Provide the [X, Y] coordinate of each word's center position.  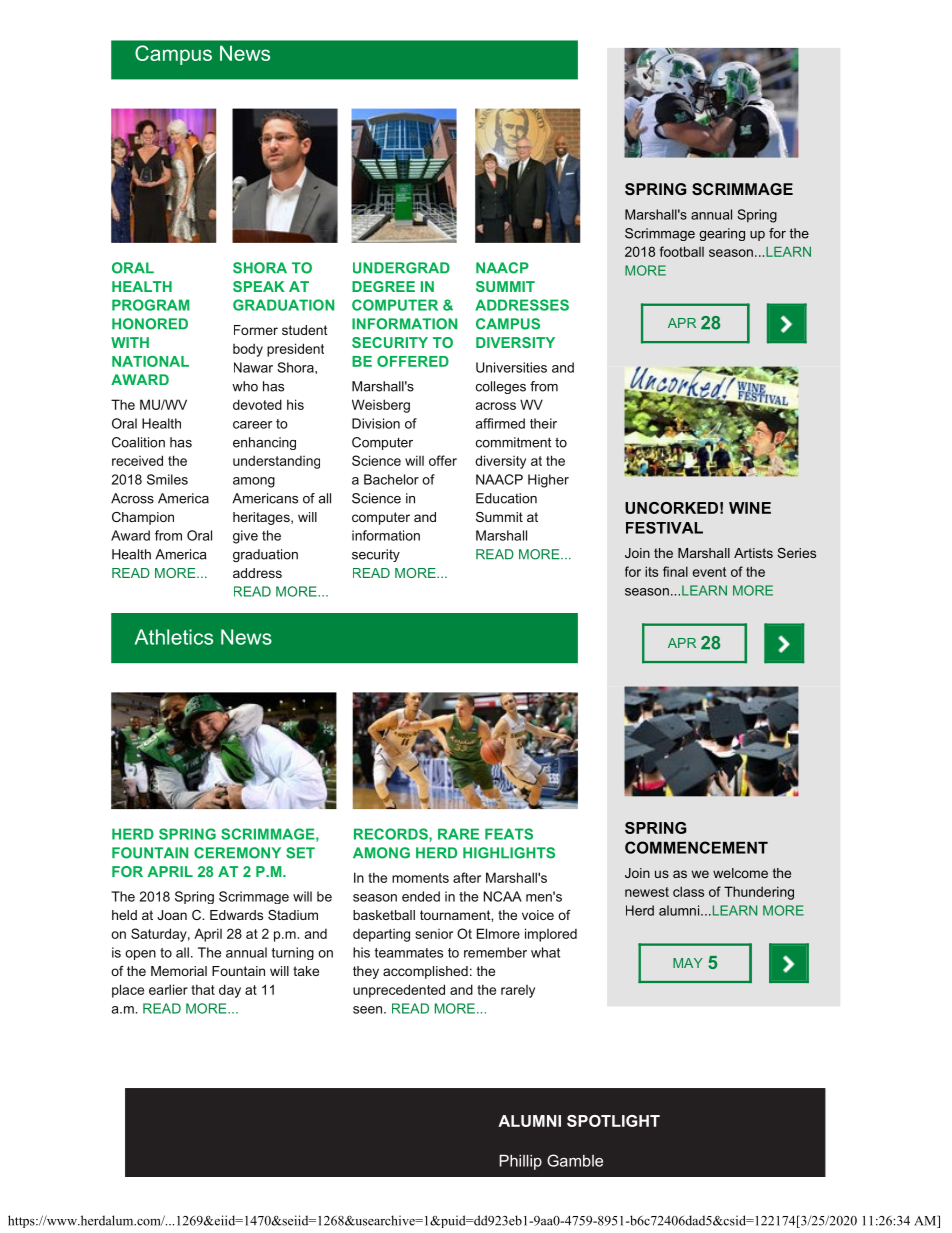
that [203, 989]
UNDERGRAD [401, 268]
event [709, 572]
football [682, 251]
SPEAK [259, 286]
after [467, 877]
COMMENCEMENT [696, 847]
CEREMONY [237, 853]
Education [506, 498]
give [245, 537]
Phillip [520, 1162]
